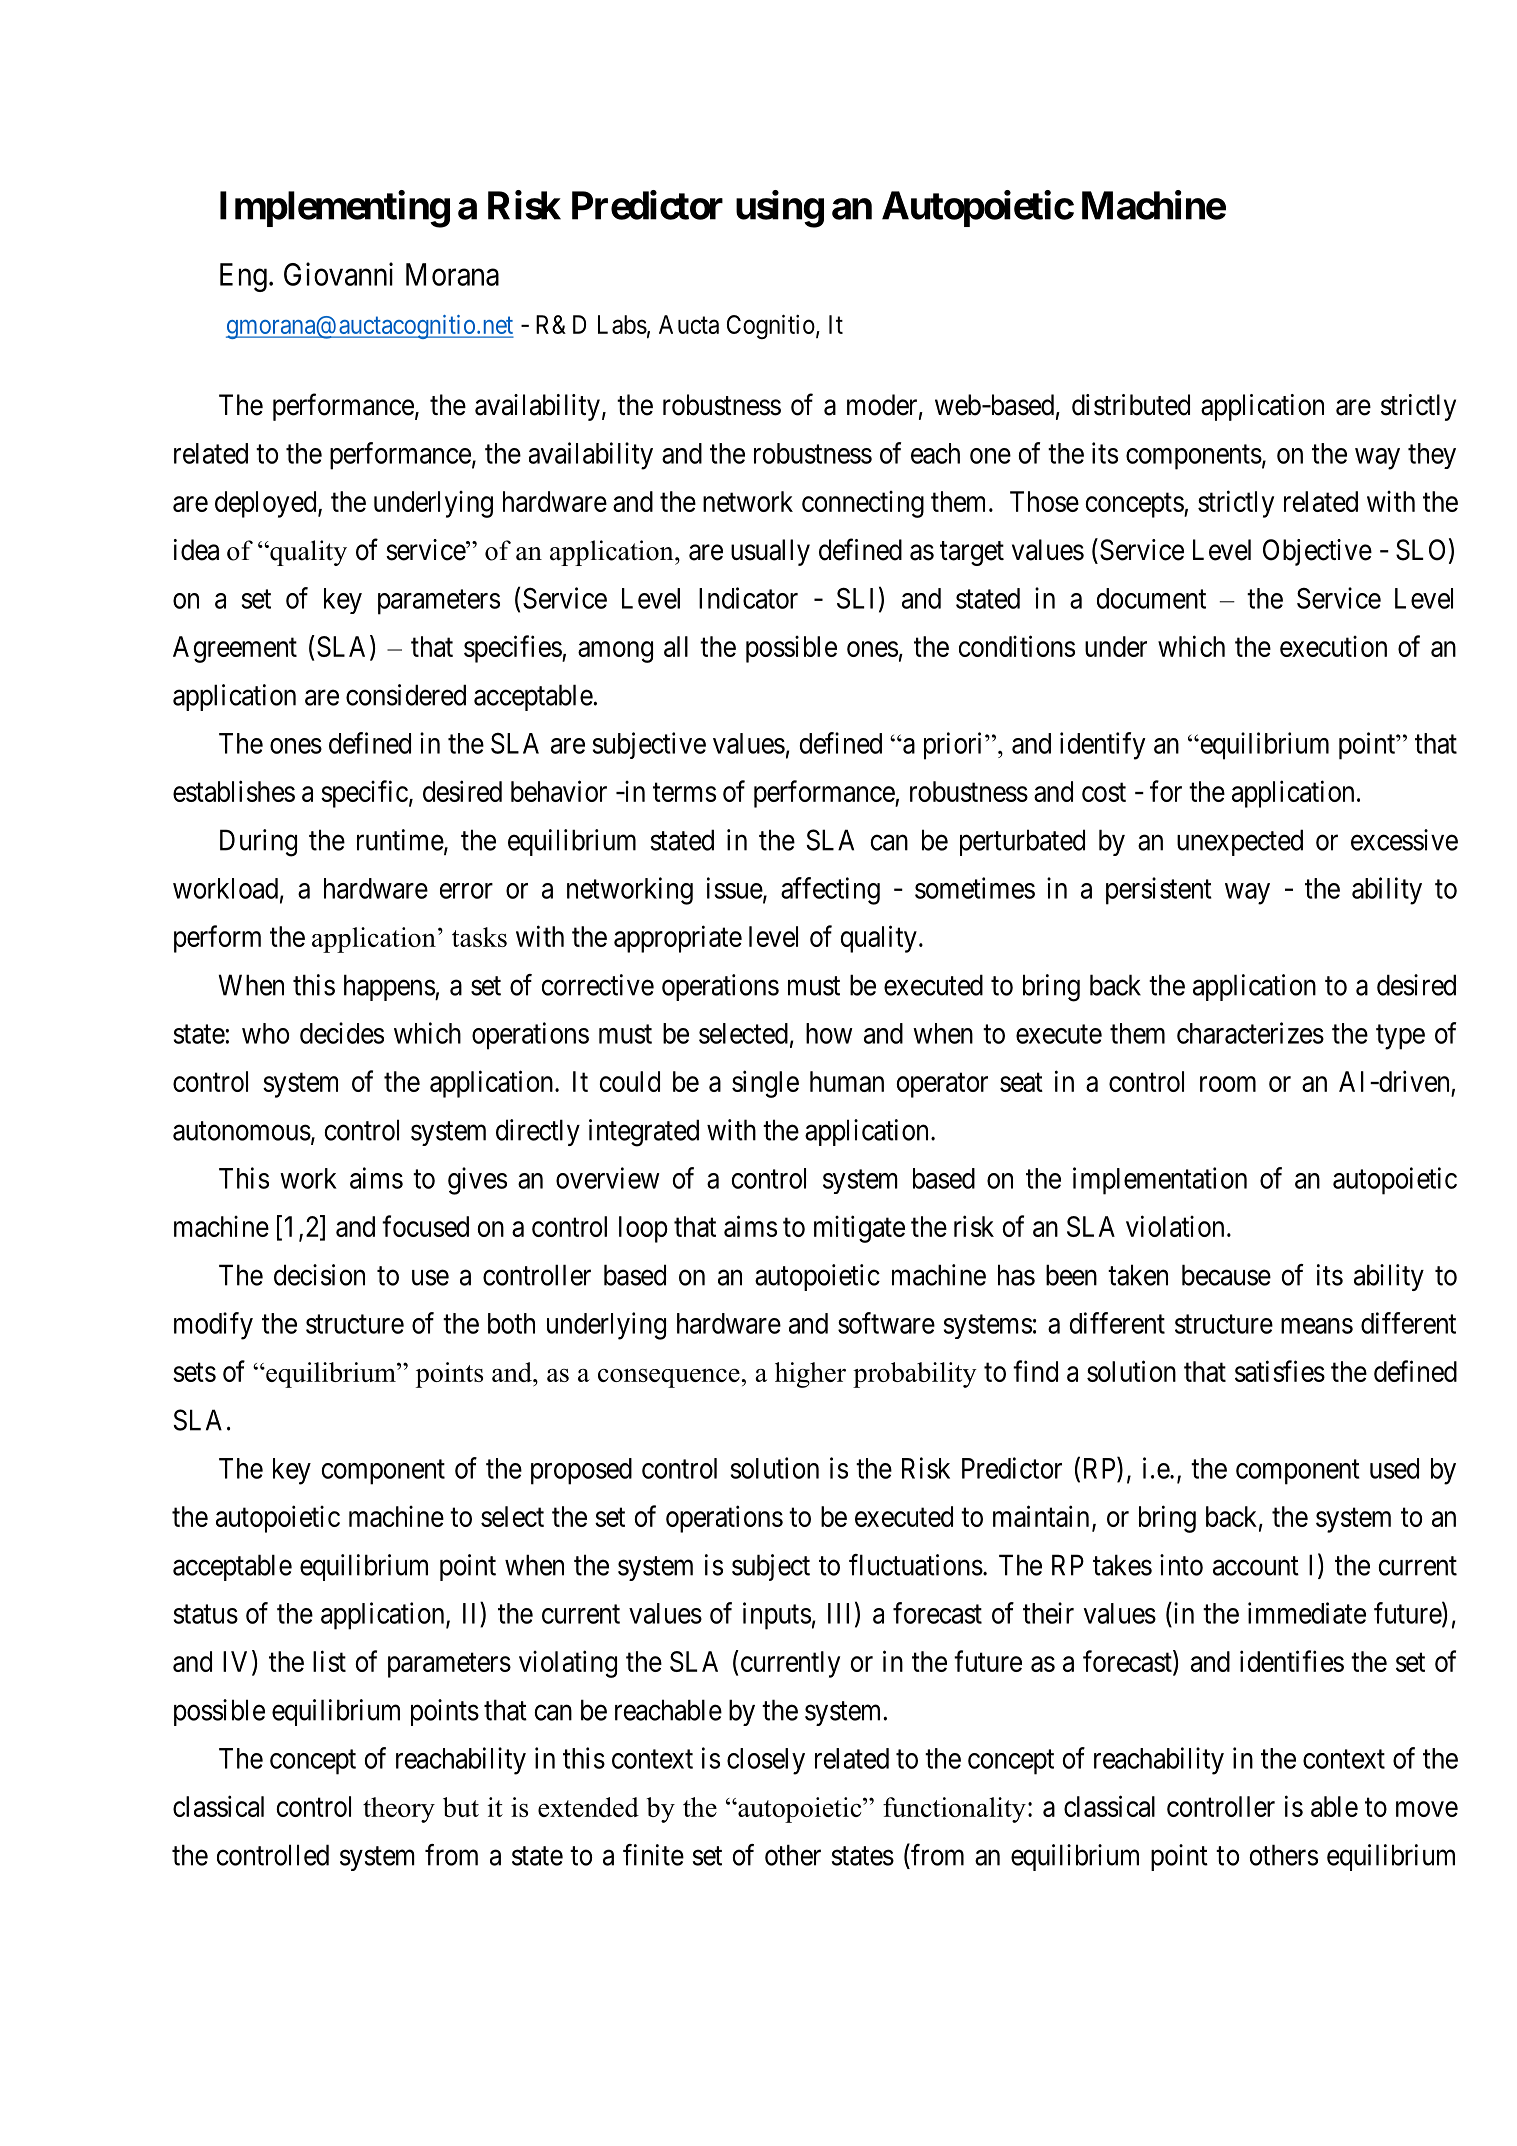  I want to click on Giovanni, so click(338, 274).
